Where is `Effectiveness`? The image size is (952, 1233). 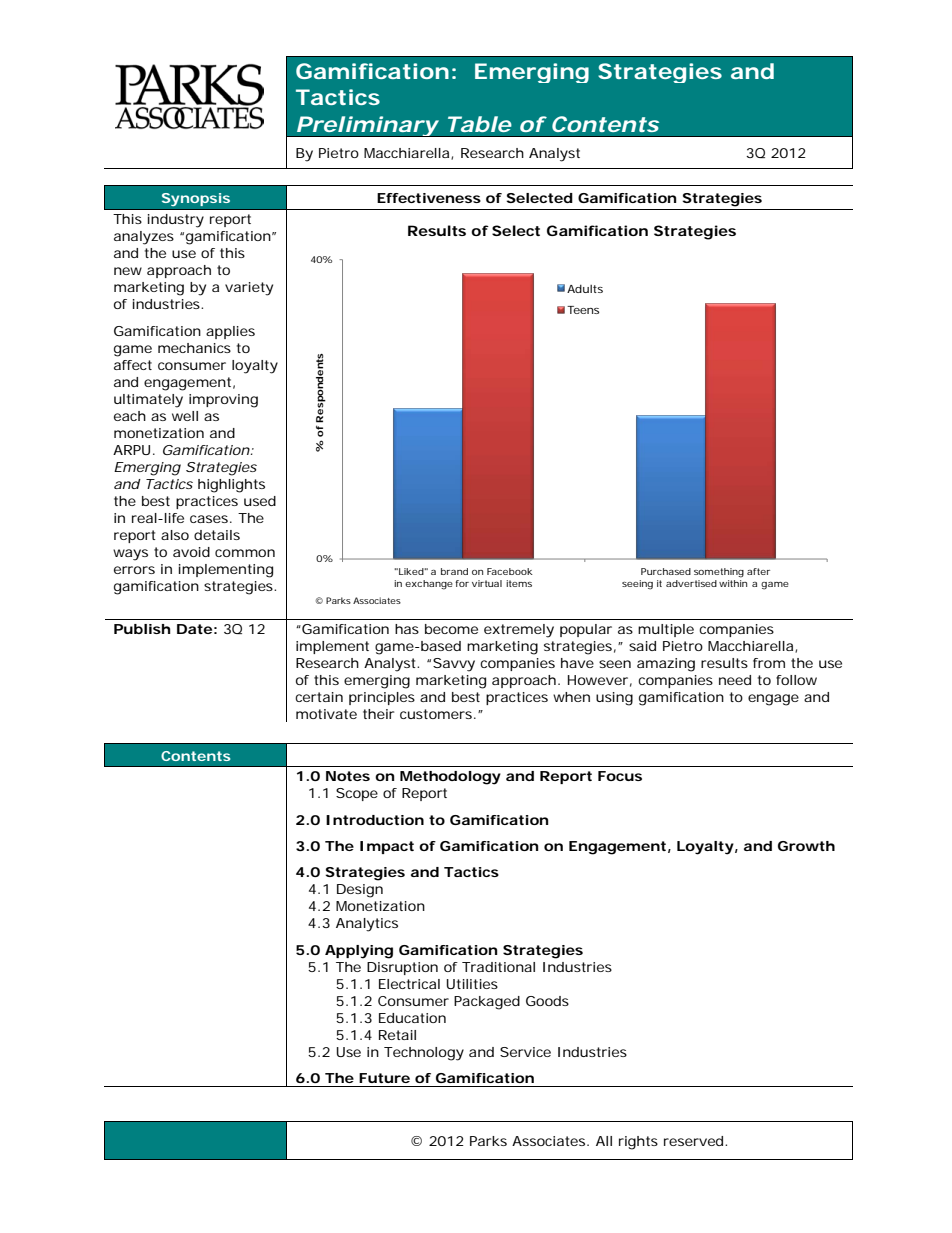
Effectiveness is located at coordinates (429, 198).
